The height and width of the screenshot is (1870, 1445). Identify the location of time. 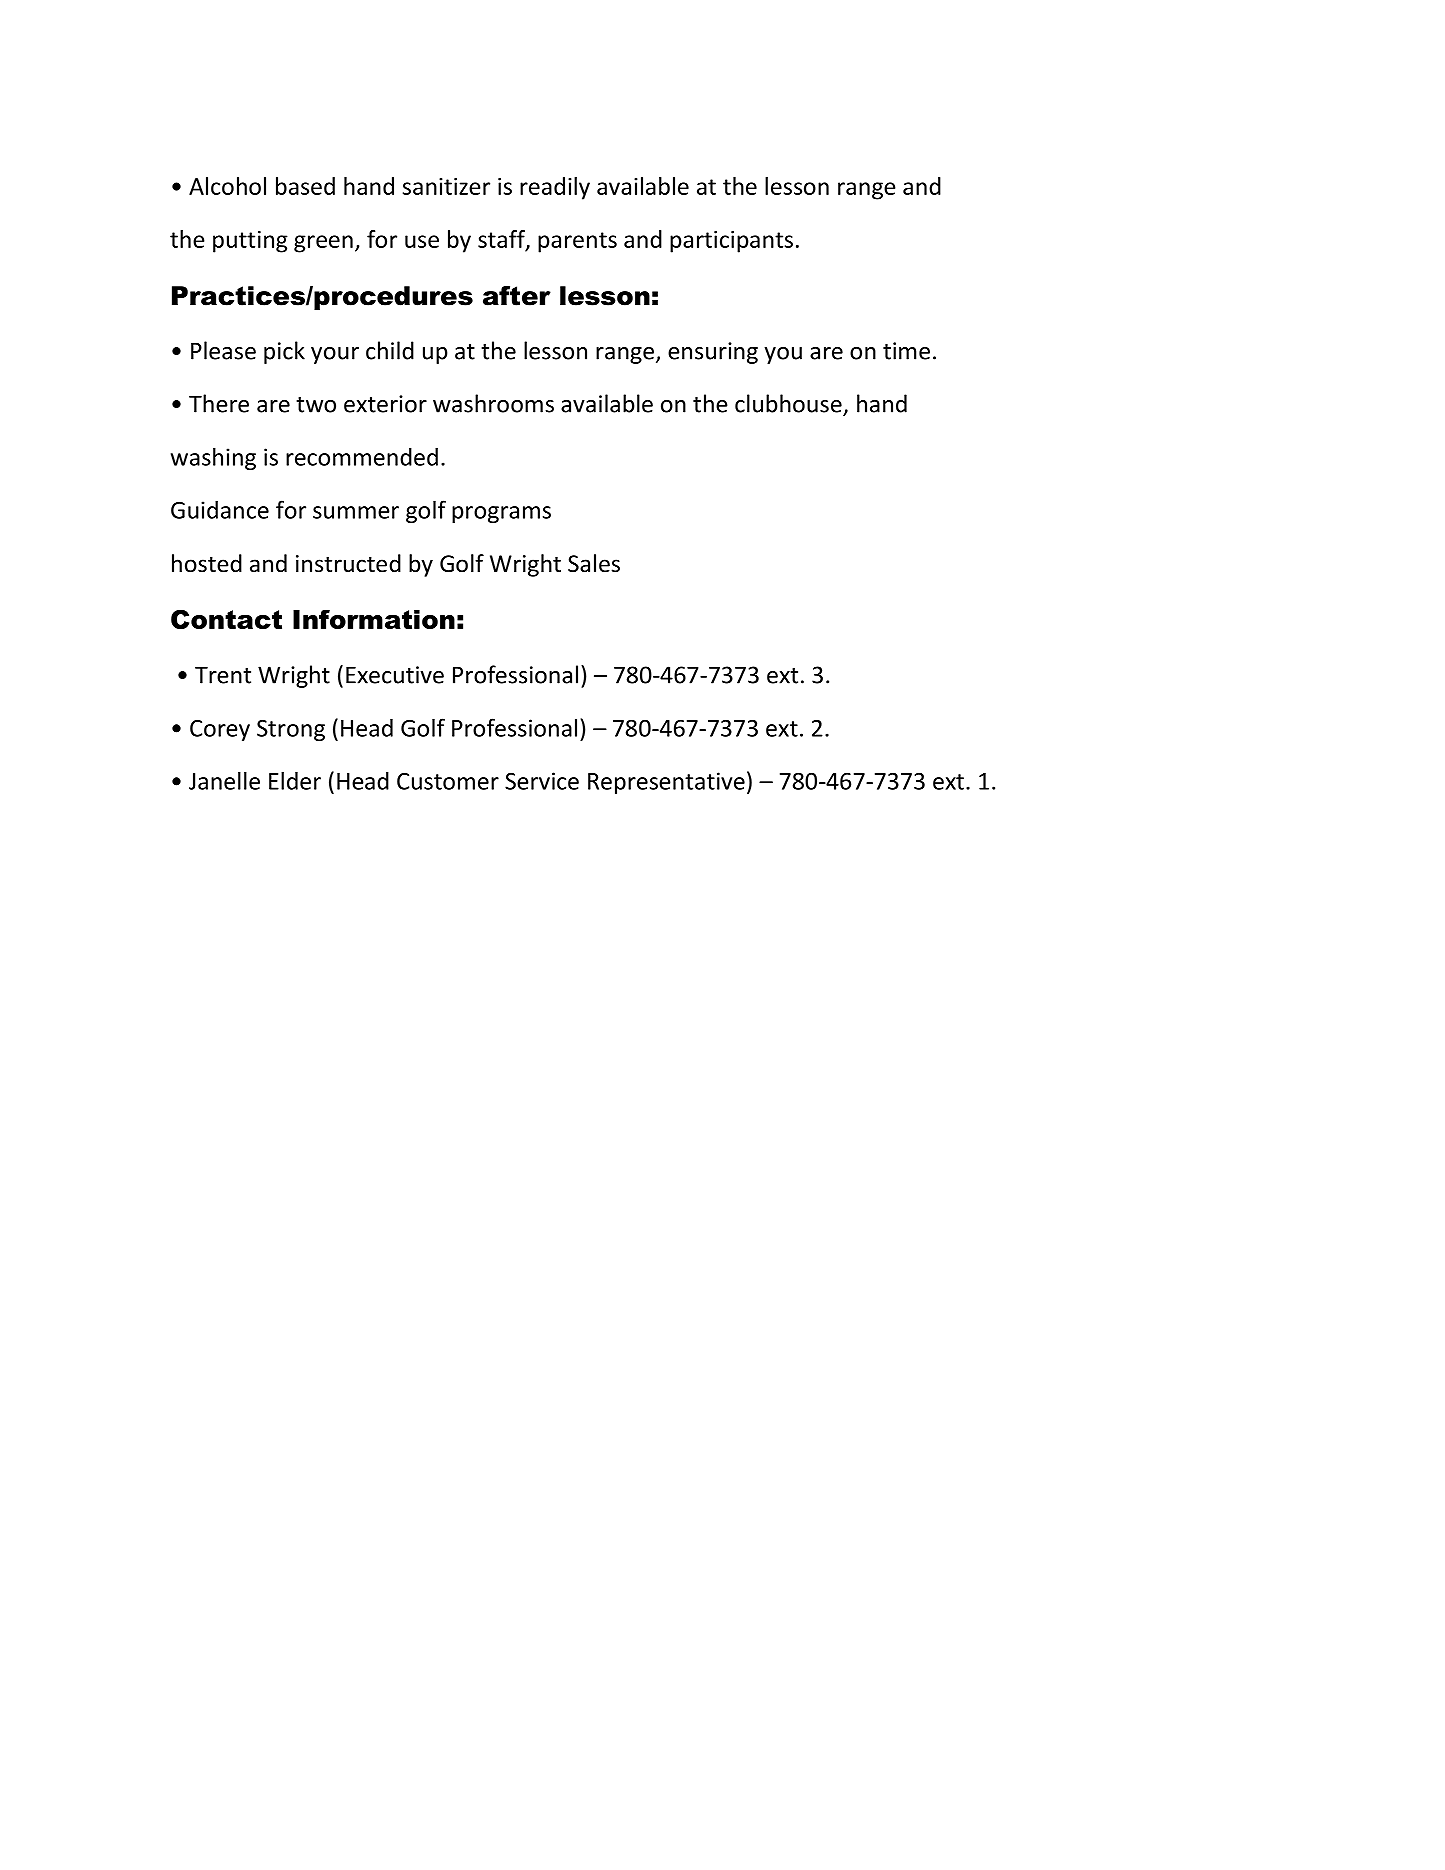
(906, 351).
